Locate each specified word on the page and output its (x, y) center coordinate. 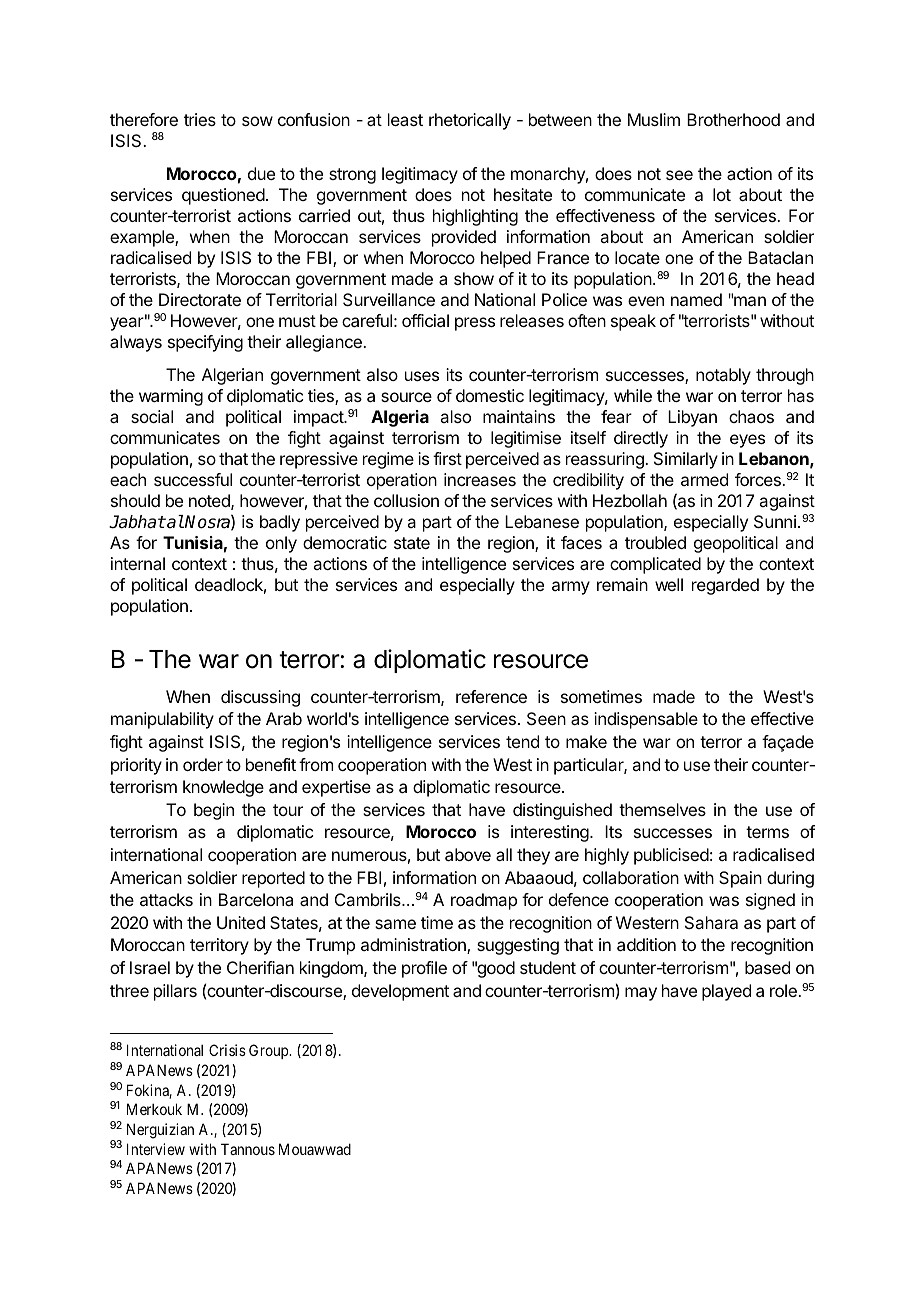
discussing (260, 698)
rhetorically (470, 121)
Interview (156, 1149)
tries (200, 119)
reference (491, 696)
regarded (725, 586)
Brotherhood (733, 119)
